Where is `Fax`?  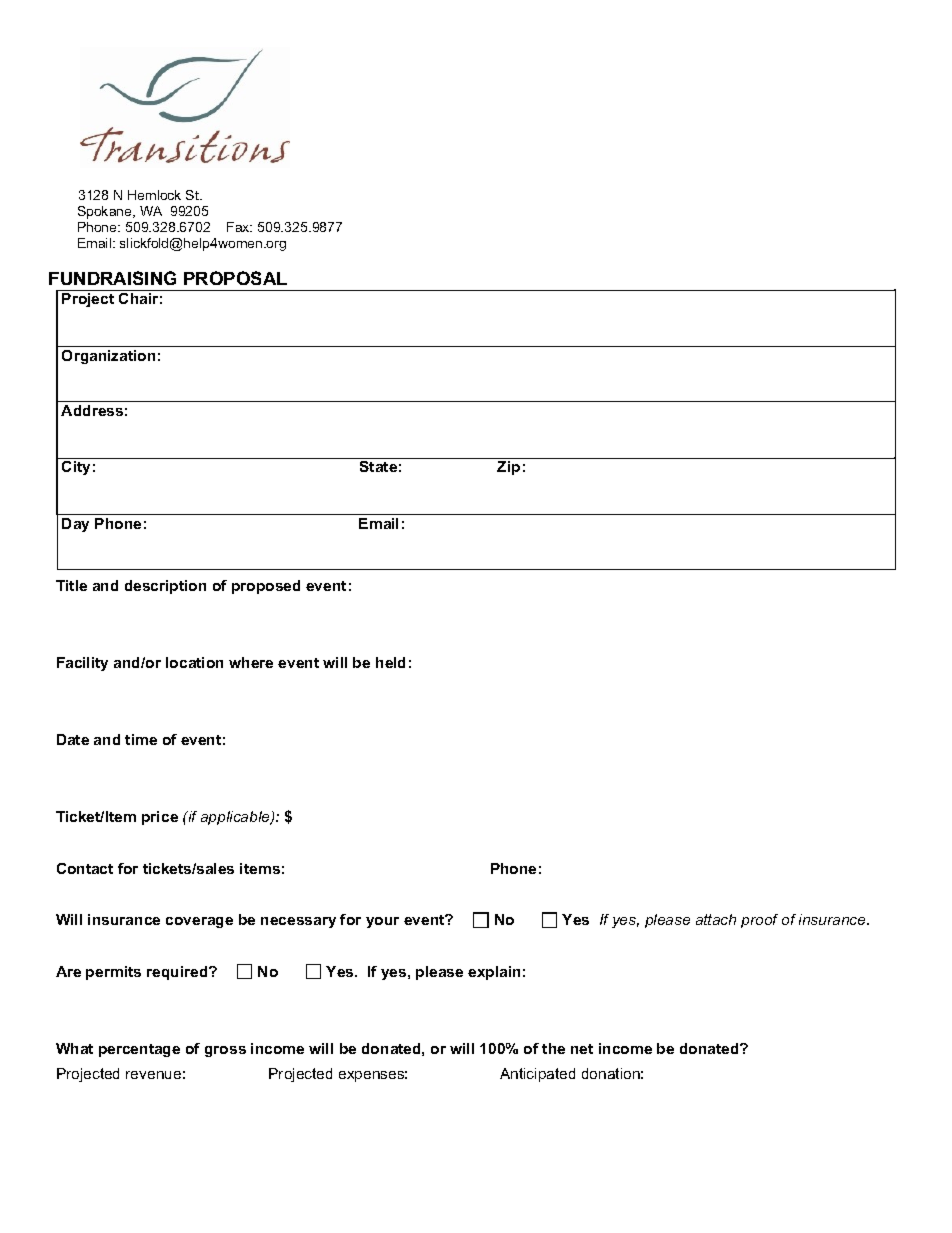 Fax is located at coordinates (239, 227).
